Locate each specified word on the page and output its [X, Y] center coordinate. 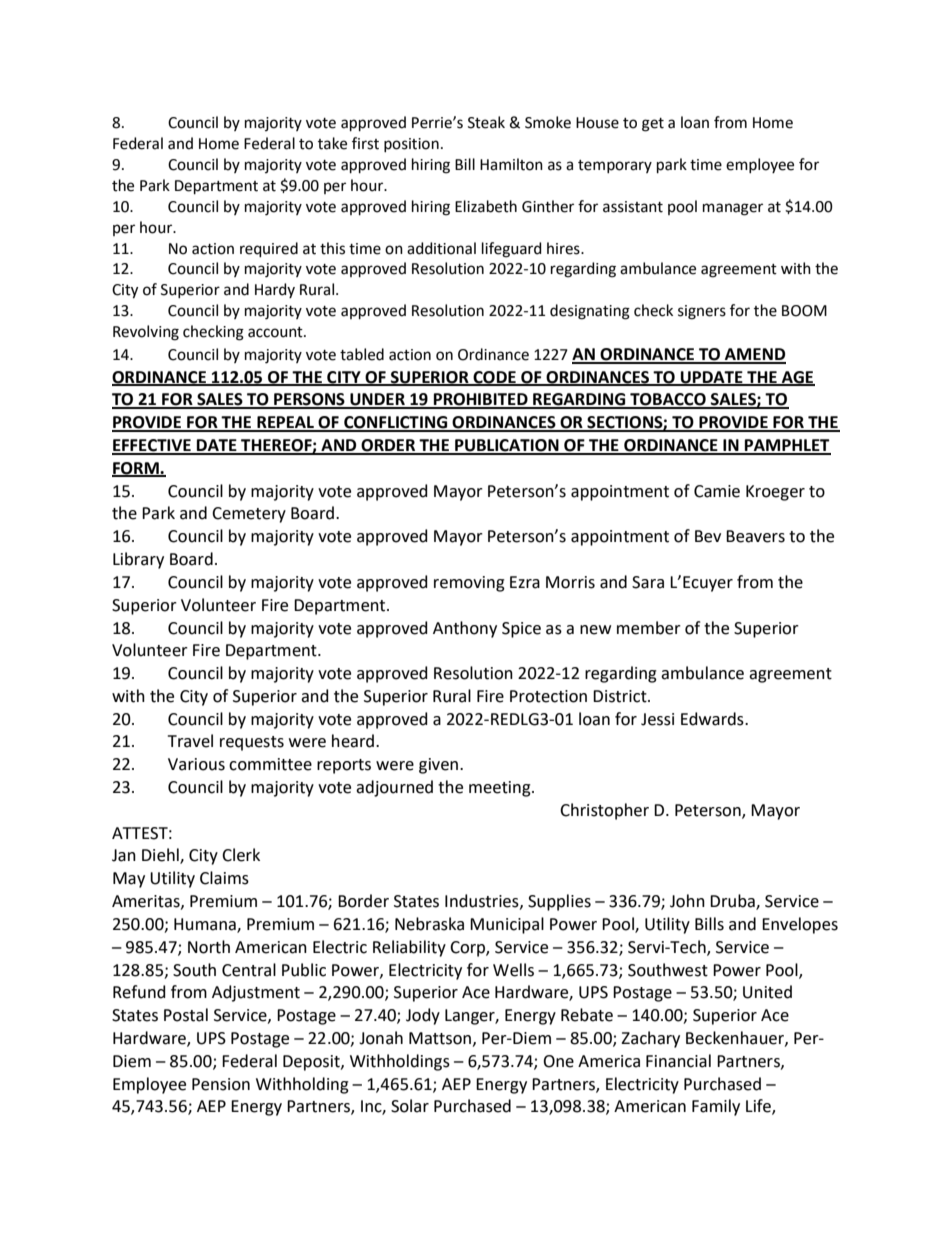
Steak [486, 122]
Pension [221, 1084]
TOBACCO [668, 400]
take [332, 143]
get [653, 125]
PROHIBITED [481, 400]
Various [196, 764]
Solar [410, 1106]
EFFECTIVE [152, 446]
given [438, 766]
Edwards [713, 719]
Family [716, 1107]
